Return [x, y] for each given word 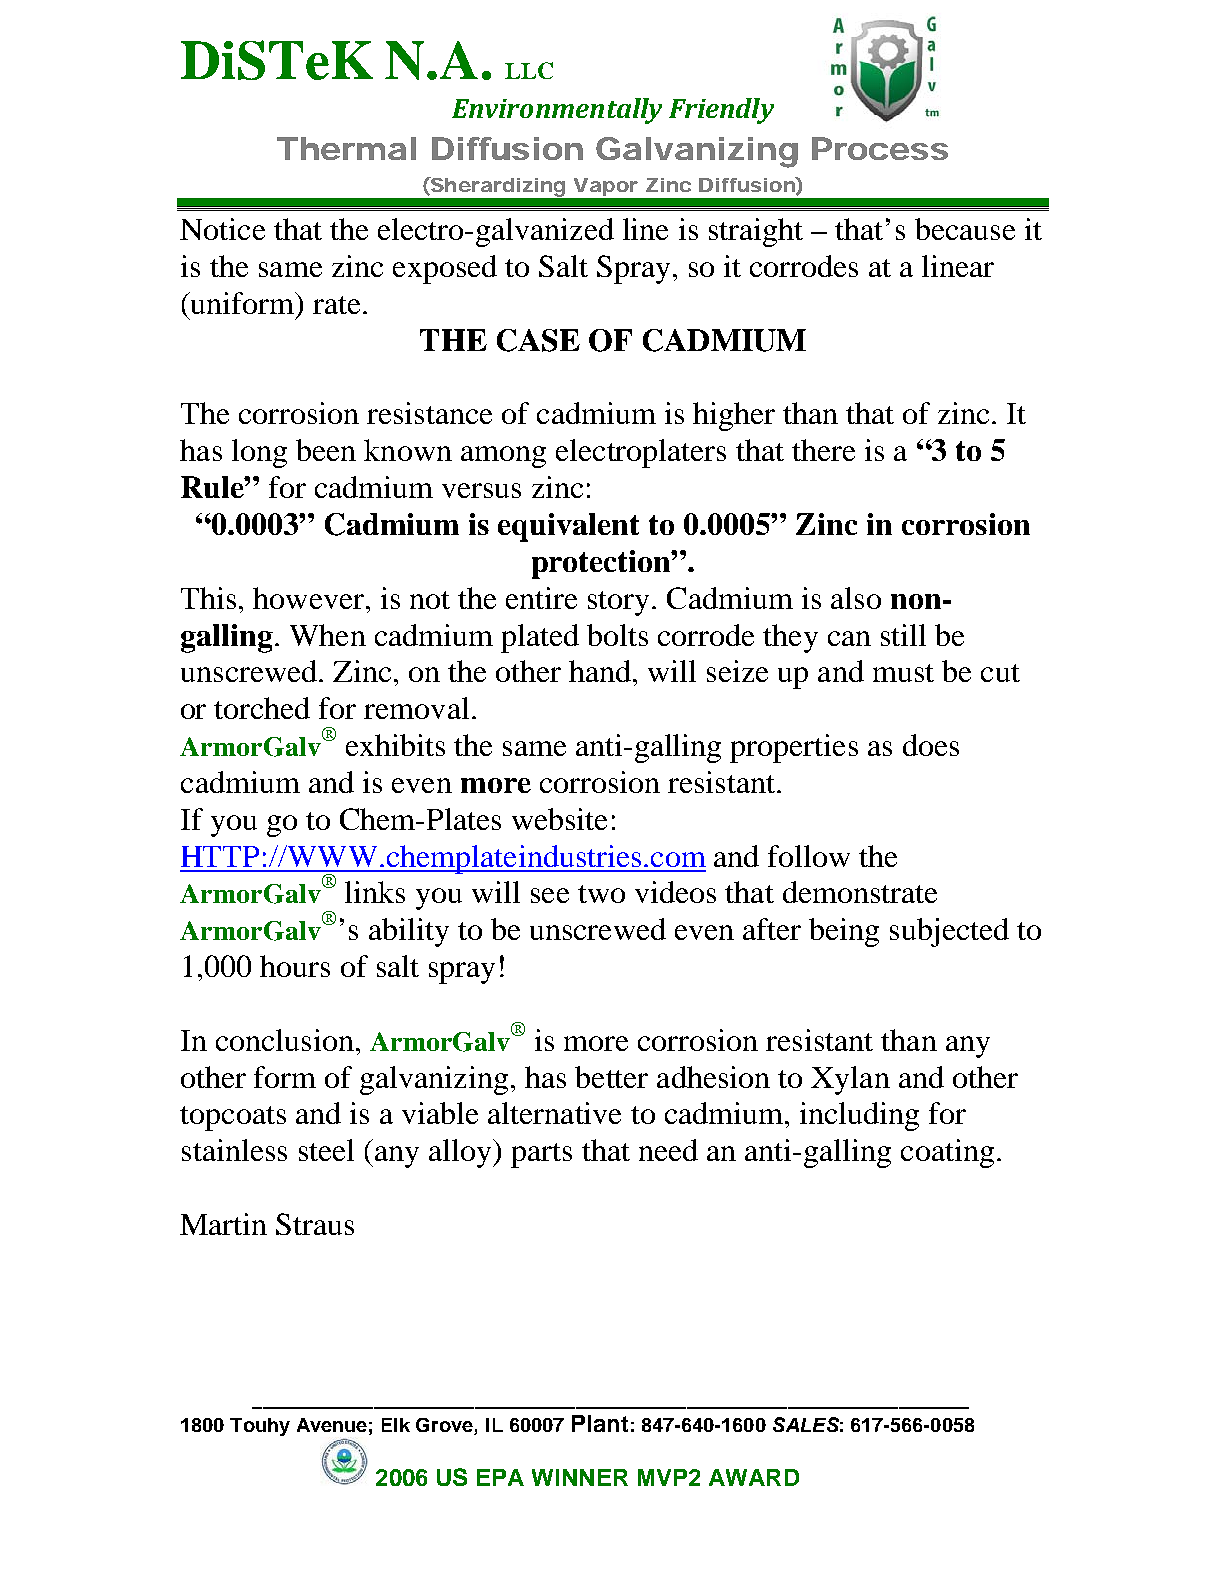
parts [541, 1155]
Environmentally [557, 111]
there [823, 450]
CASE [538, 340]
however [308, 598]
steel [326, 1150]
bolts [617, 635]
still [903, 635]
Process [880, 148]
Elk [396, 1425]
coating [947, 1153]
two [601, 894]
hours [295, 966]
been [326, 450]
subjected [949, 932]
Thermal [346, 148]
